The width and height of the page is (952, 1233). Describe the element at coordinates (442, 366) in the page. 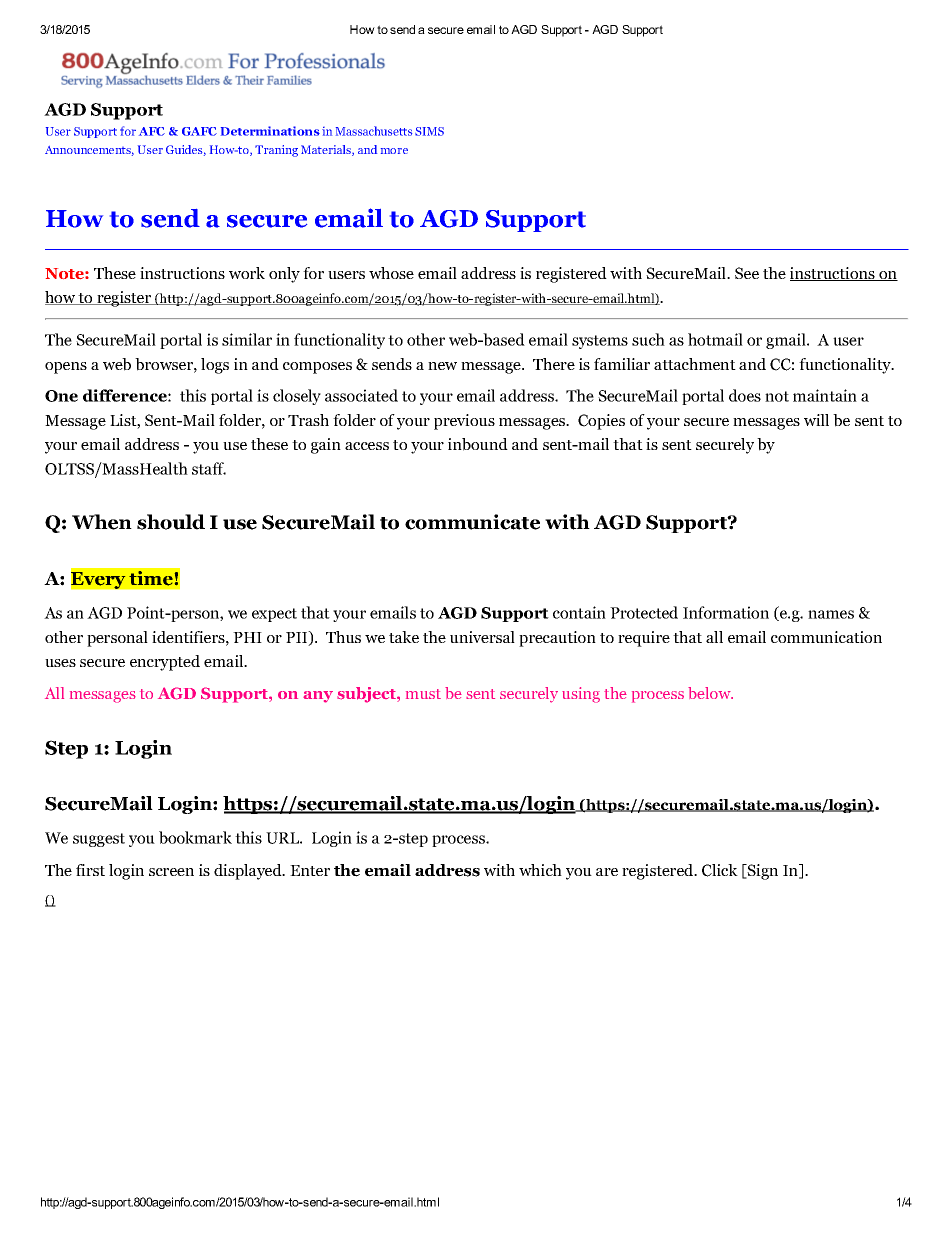

I see `new` at that location.
